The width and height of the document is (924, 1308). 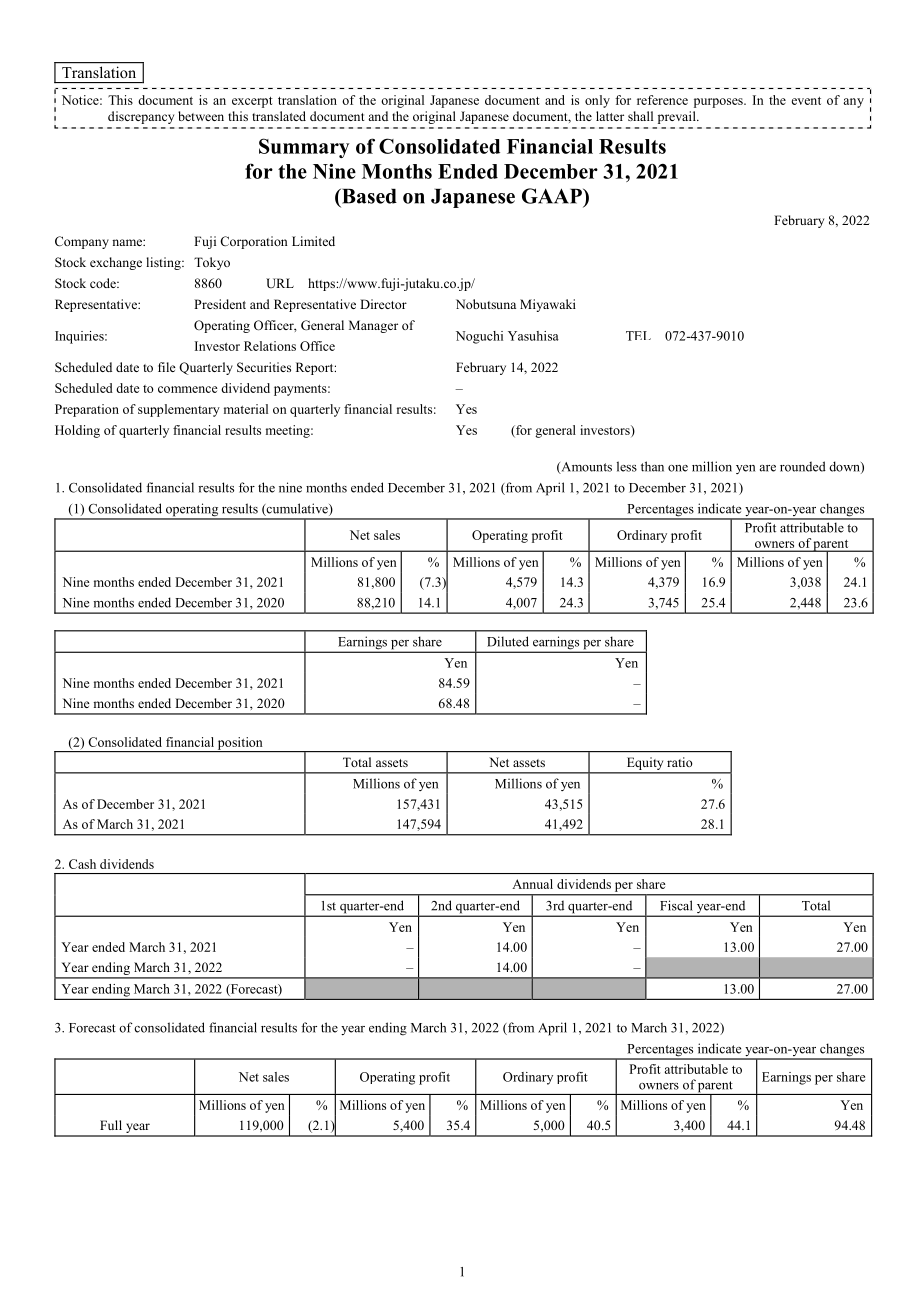 I want to click on one, so click(x=678, y=468).
